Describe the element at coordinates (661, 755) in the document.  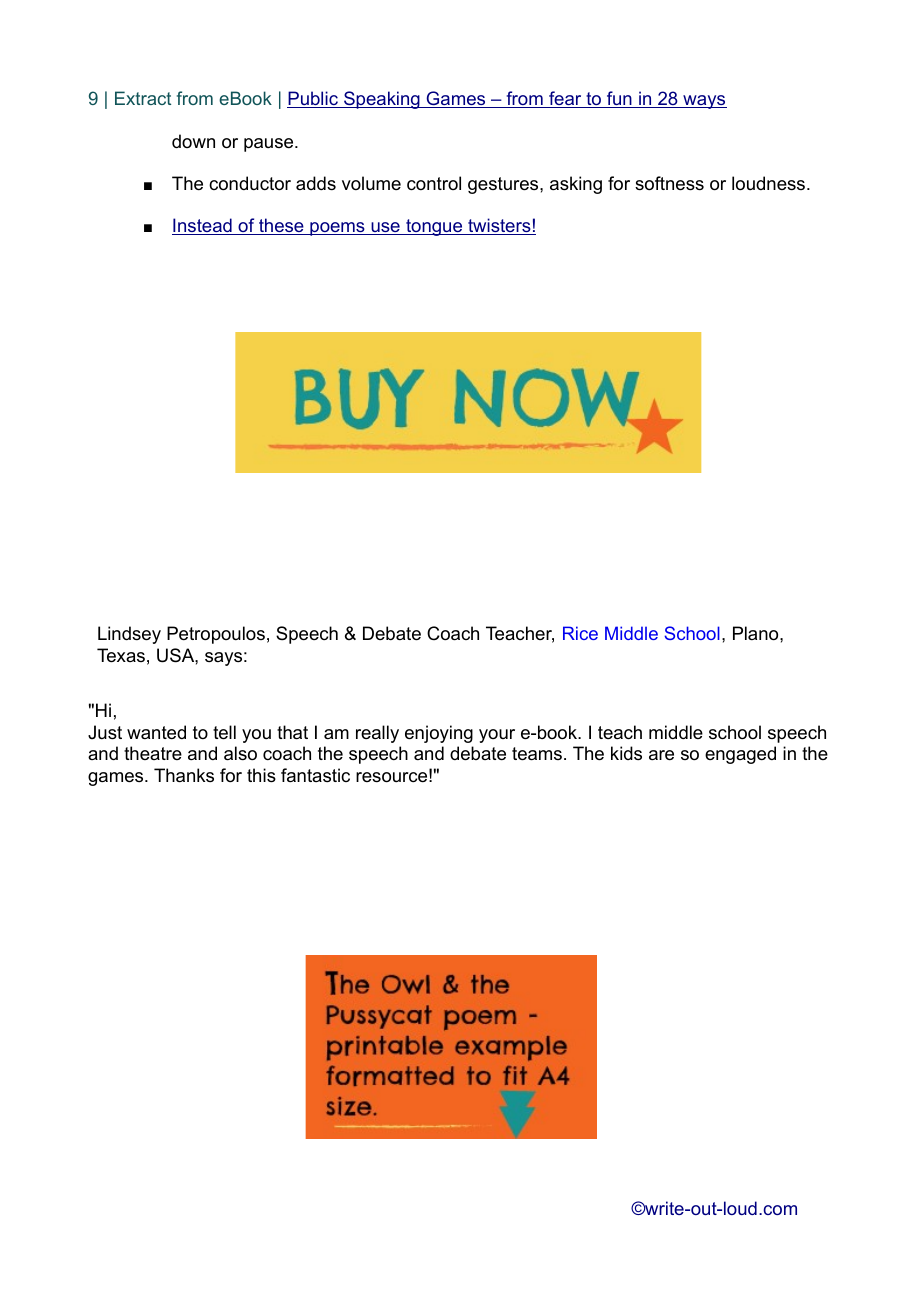
I see `are` at that location.
